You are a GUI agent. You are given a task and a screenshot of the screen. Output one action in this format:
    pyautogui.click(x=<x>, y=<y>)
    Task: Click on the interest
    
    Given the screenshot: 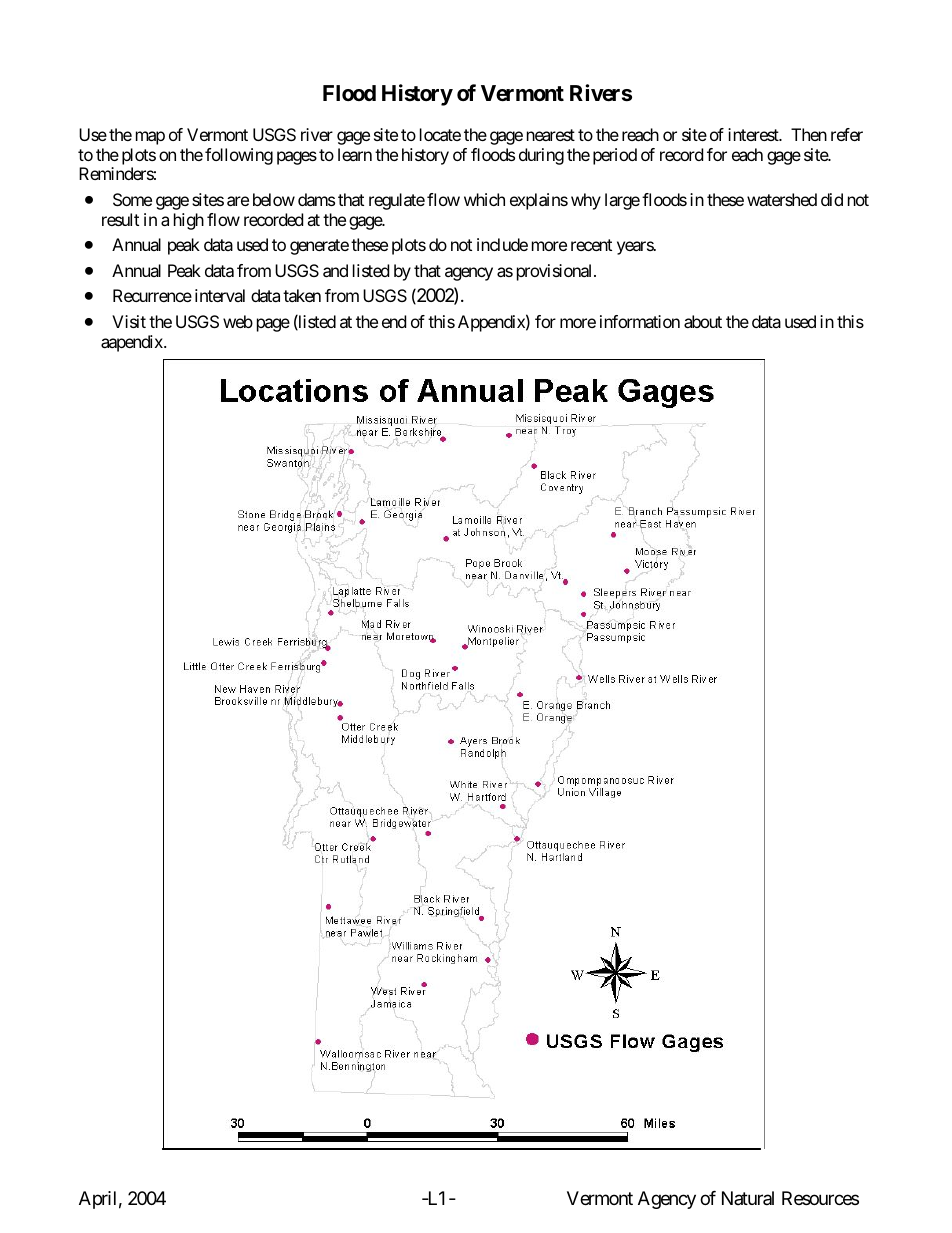 What is the action you would take?
    pyautogui.click(x=754, y=134)
